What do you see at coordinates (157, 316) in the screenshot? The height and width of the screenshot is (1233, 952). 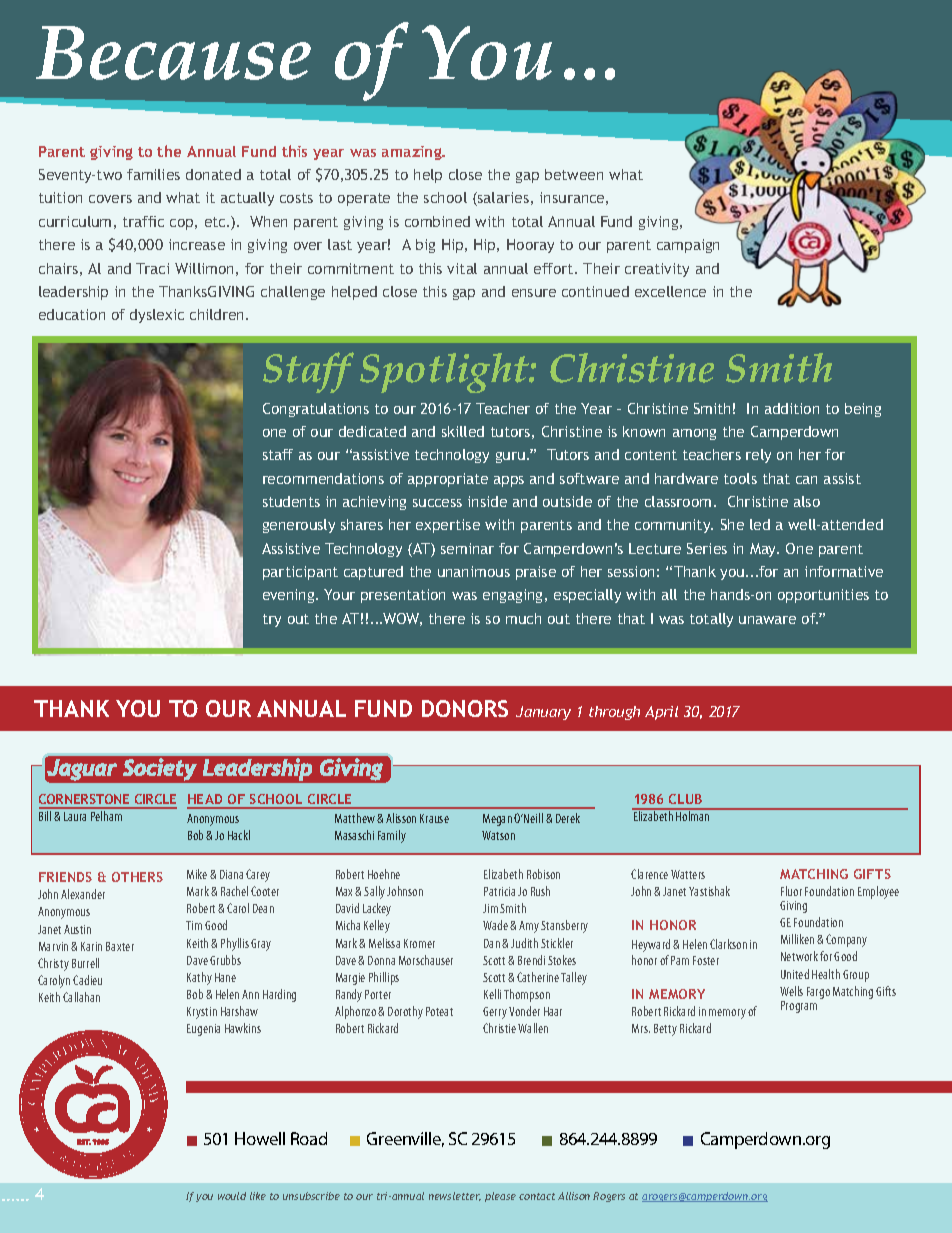 I see `dyslexic` at bounding box center [157, 316].
